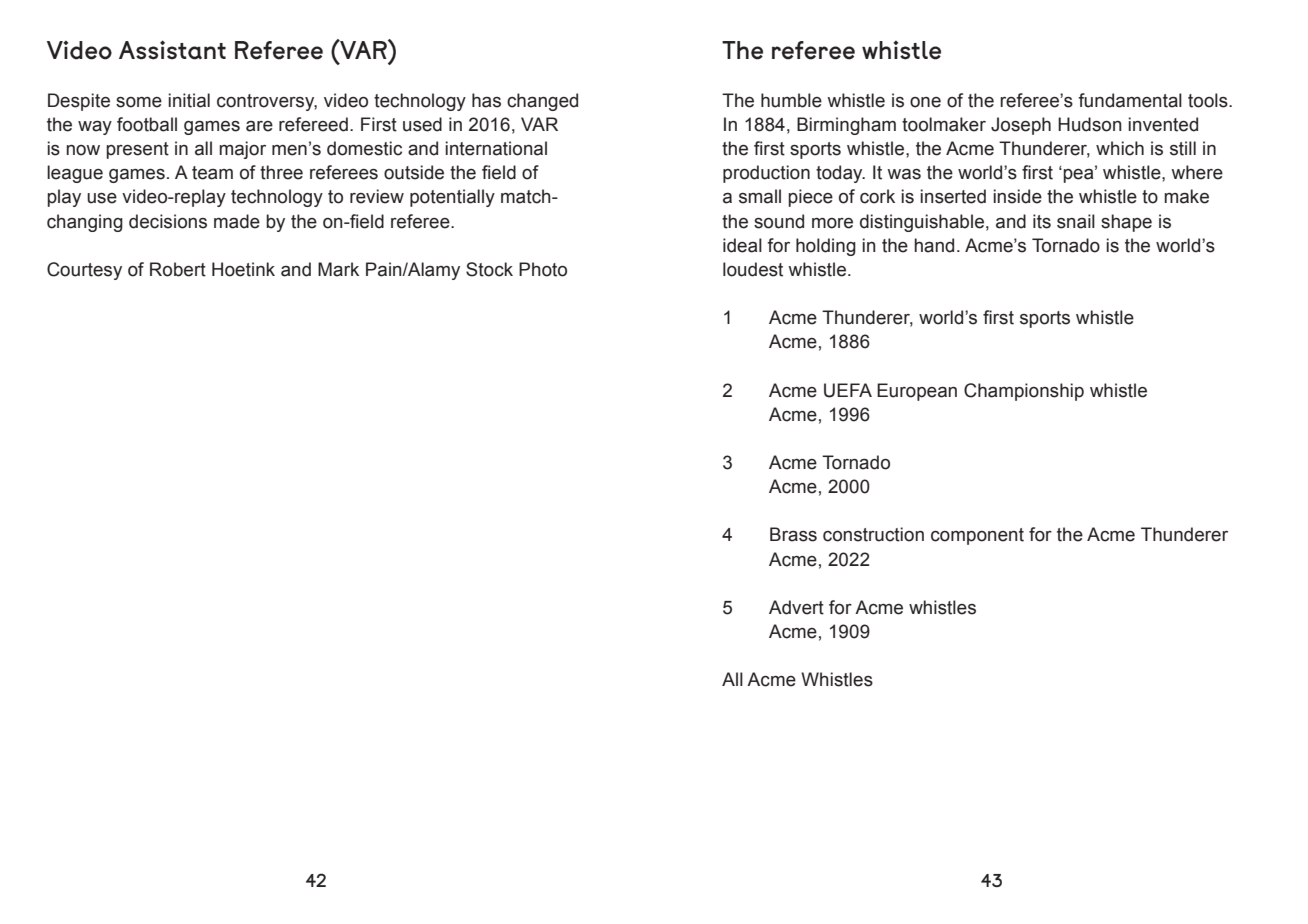  Describe the element at coordinates (542, 102) in the document. I see `changed` at that location.
